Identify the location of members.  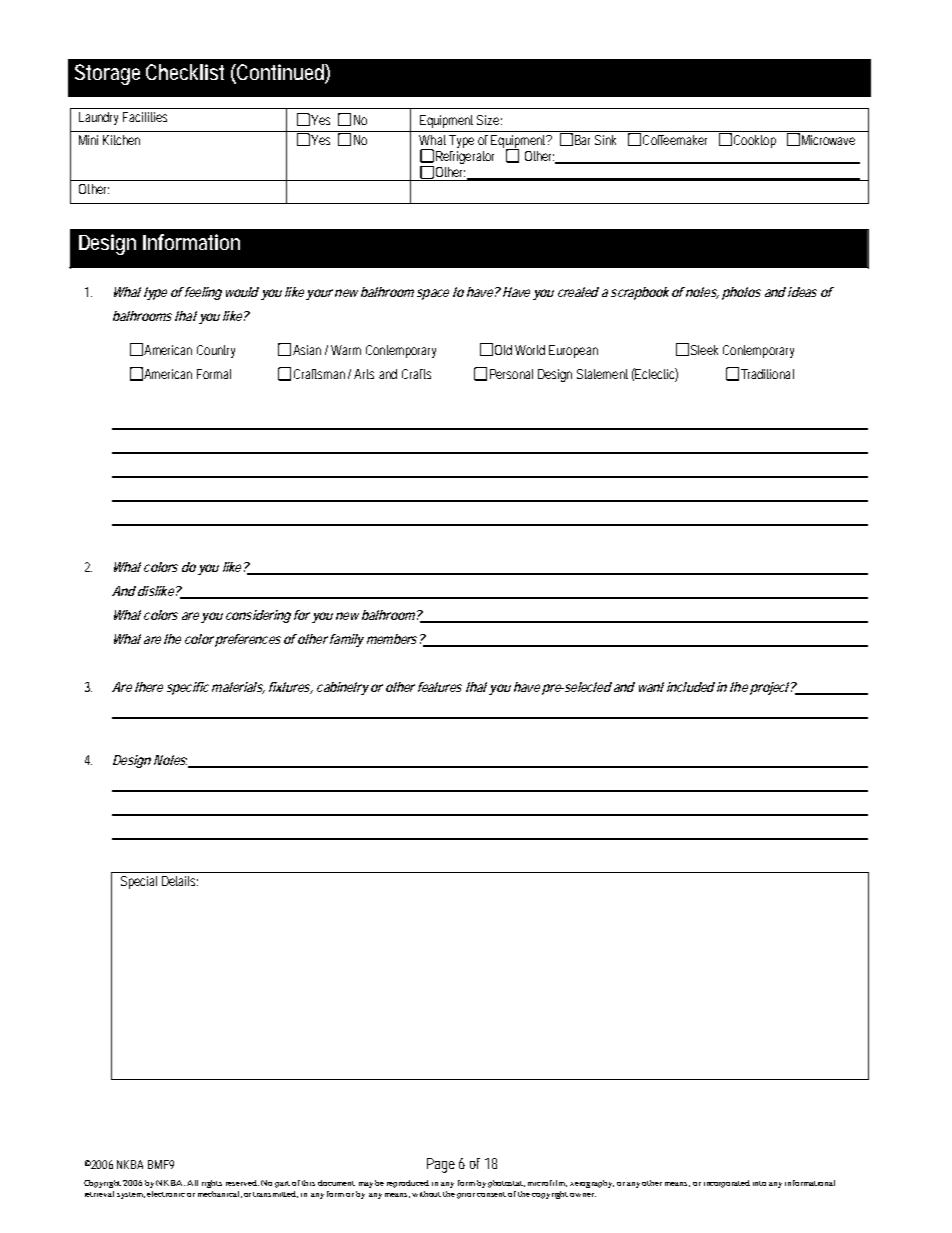
(392, 639).
